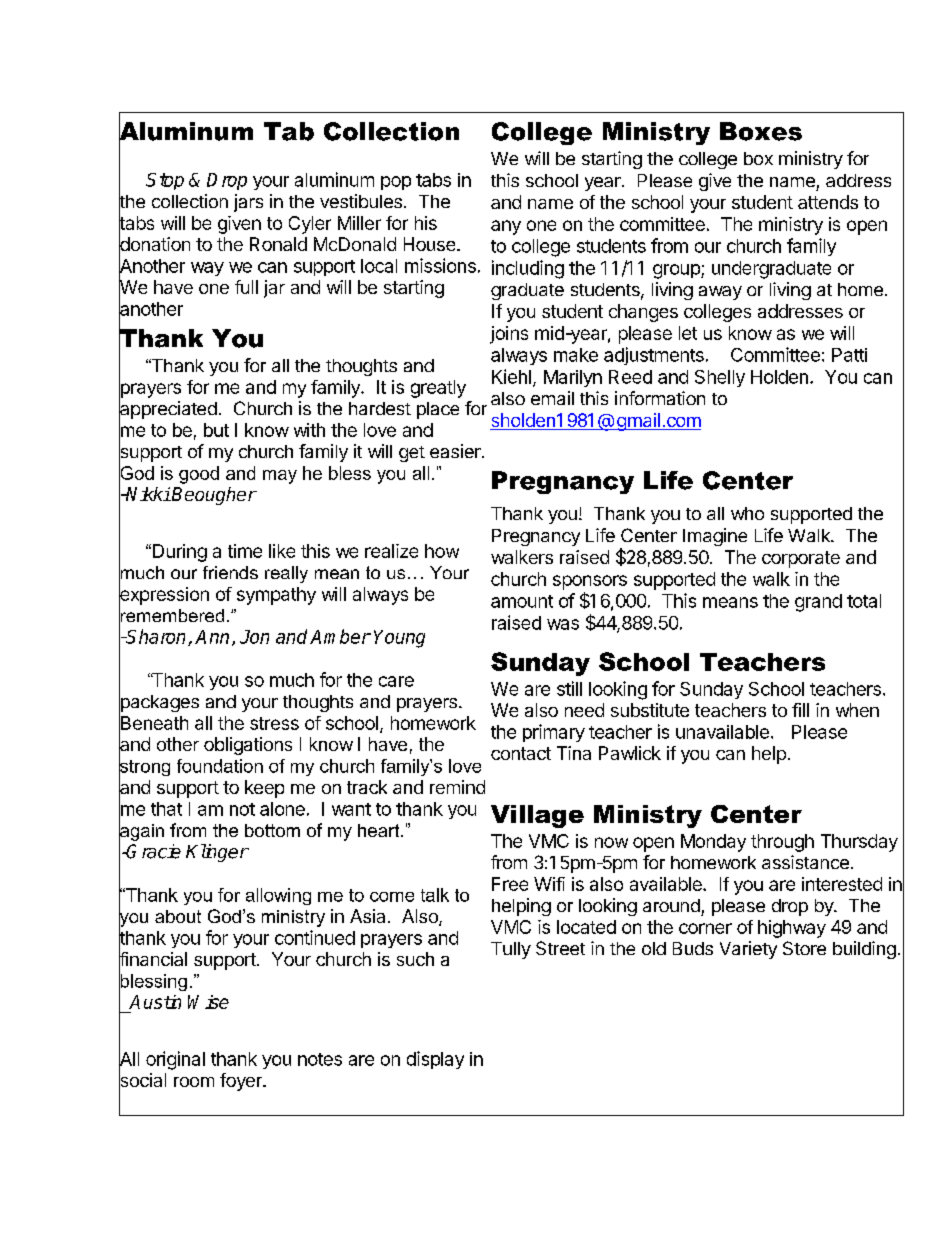 This document has width=952, height=1233. I want to click on foyer, so click(242, 1082).
